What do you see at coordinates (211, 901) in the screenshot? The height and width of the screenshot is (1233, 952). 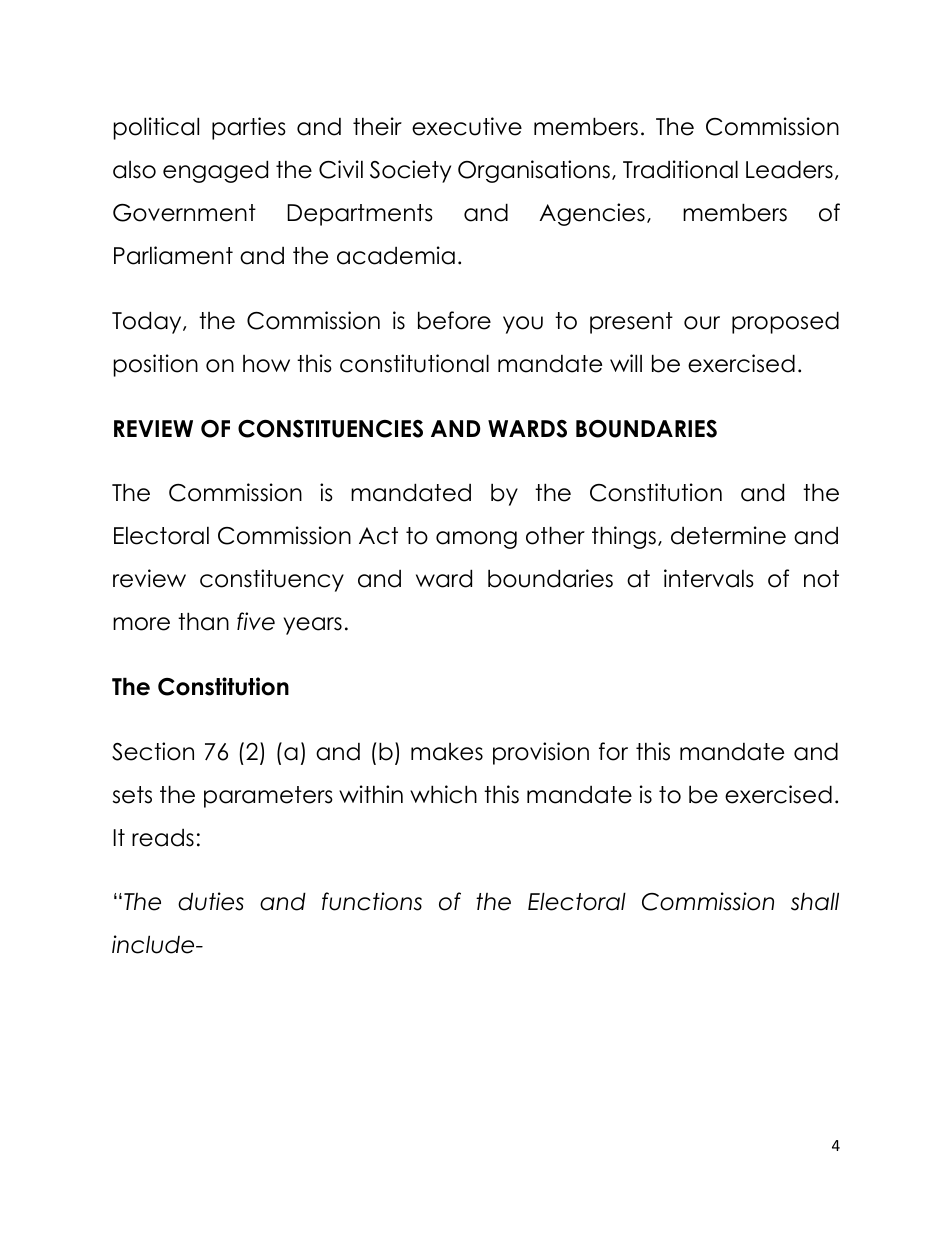 I see `duties` at bounding box center [211, 901].
